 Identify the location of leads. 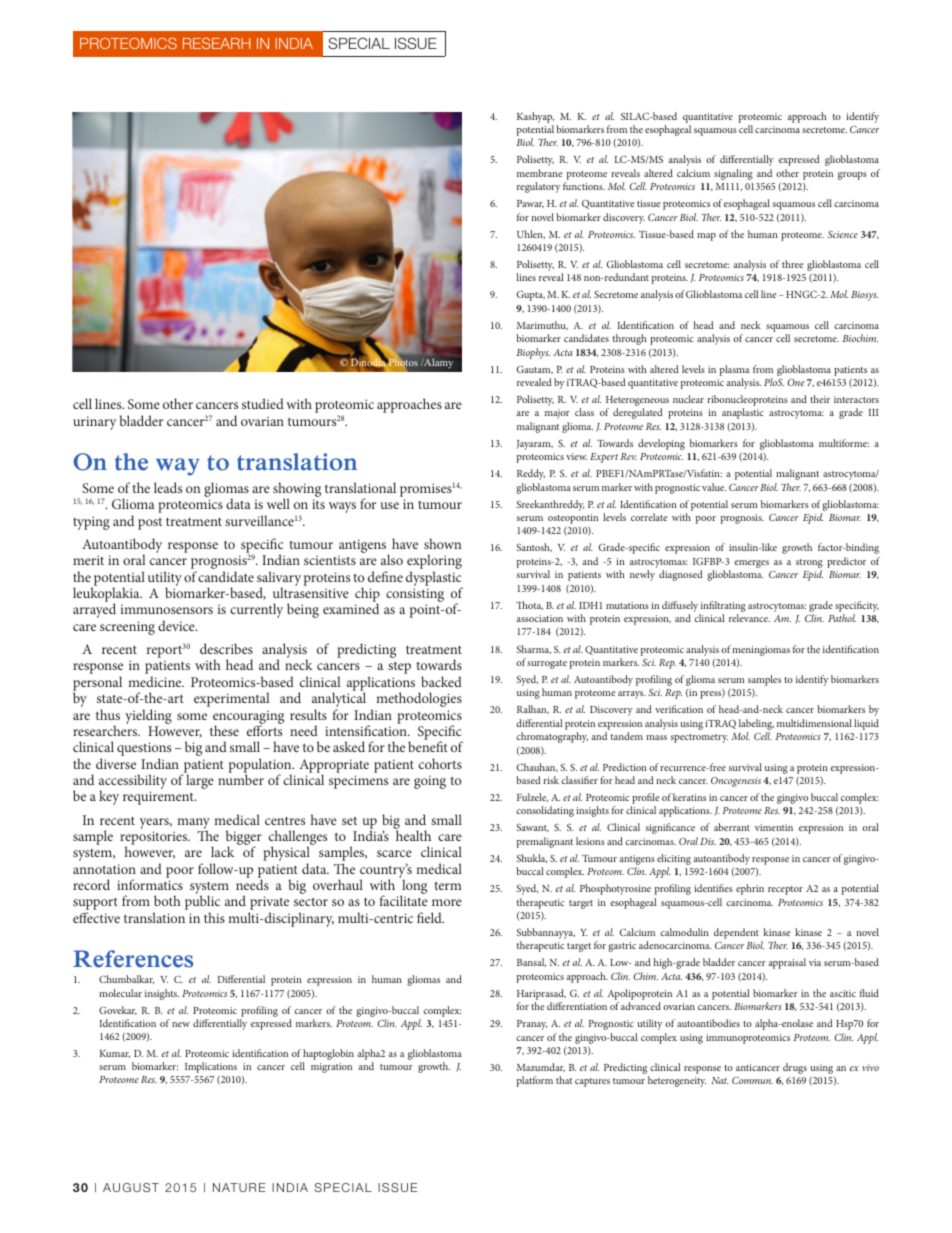
(168, 487).
